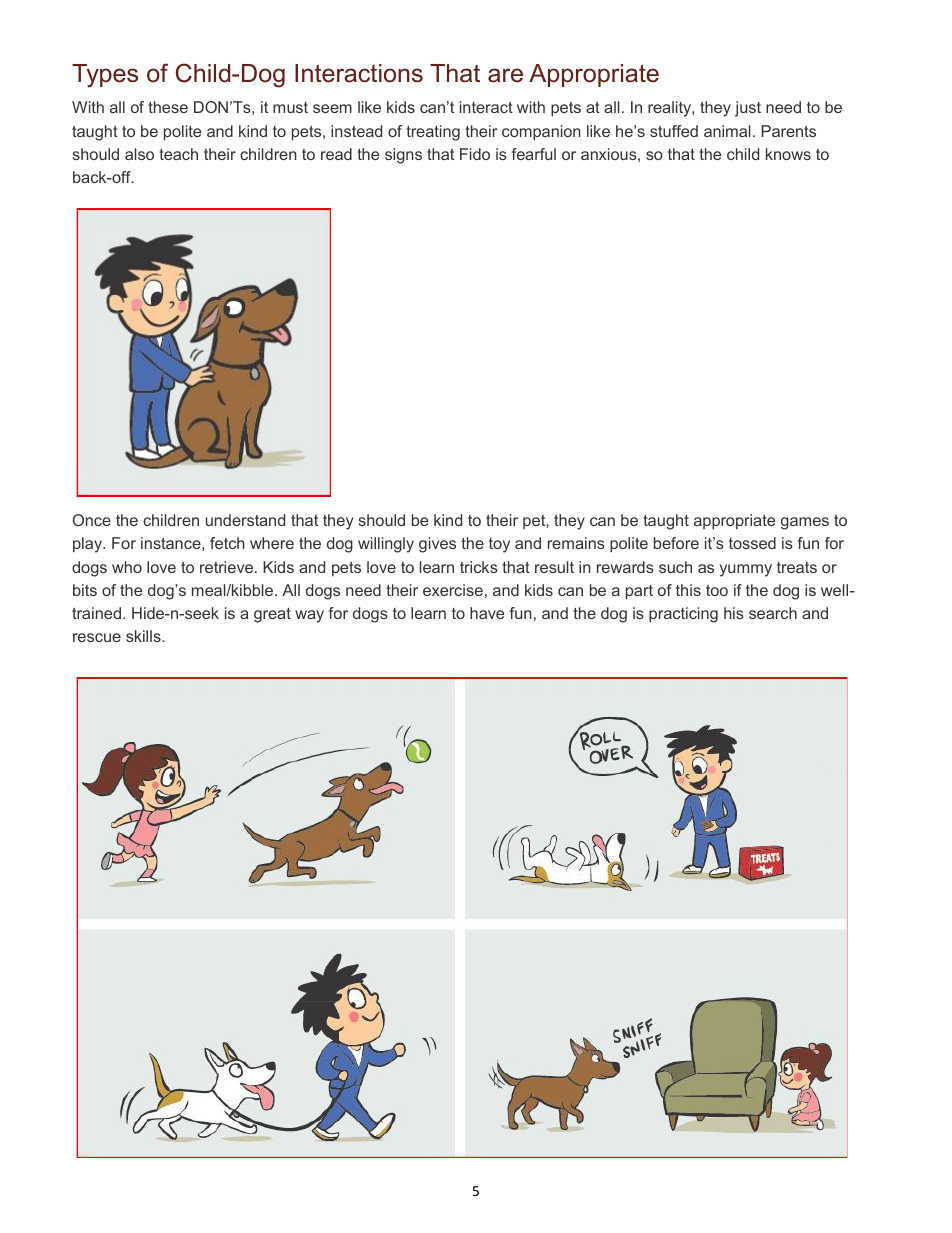  What do you see at coordinates (144, 636) in the page?
I see `skills` at bounding box center [144, 636].
